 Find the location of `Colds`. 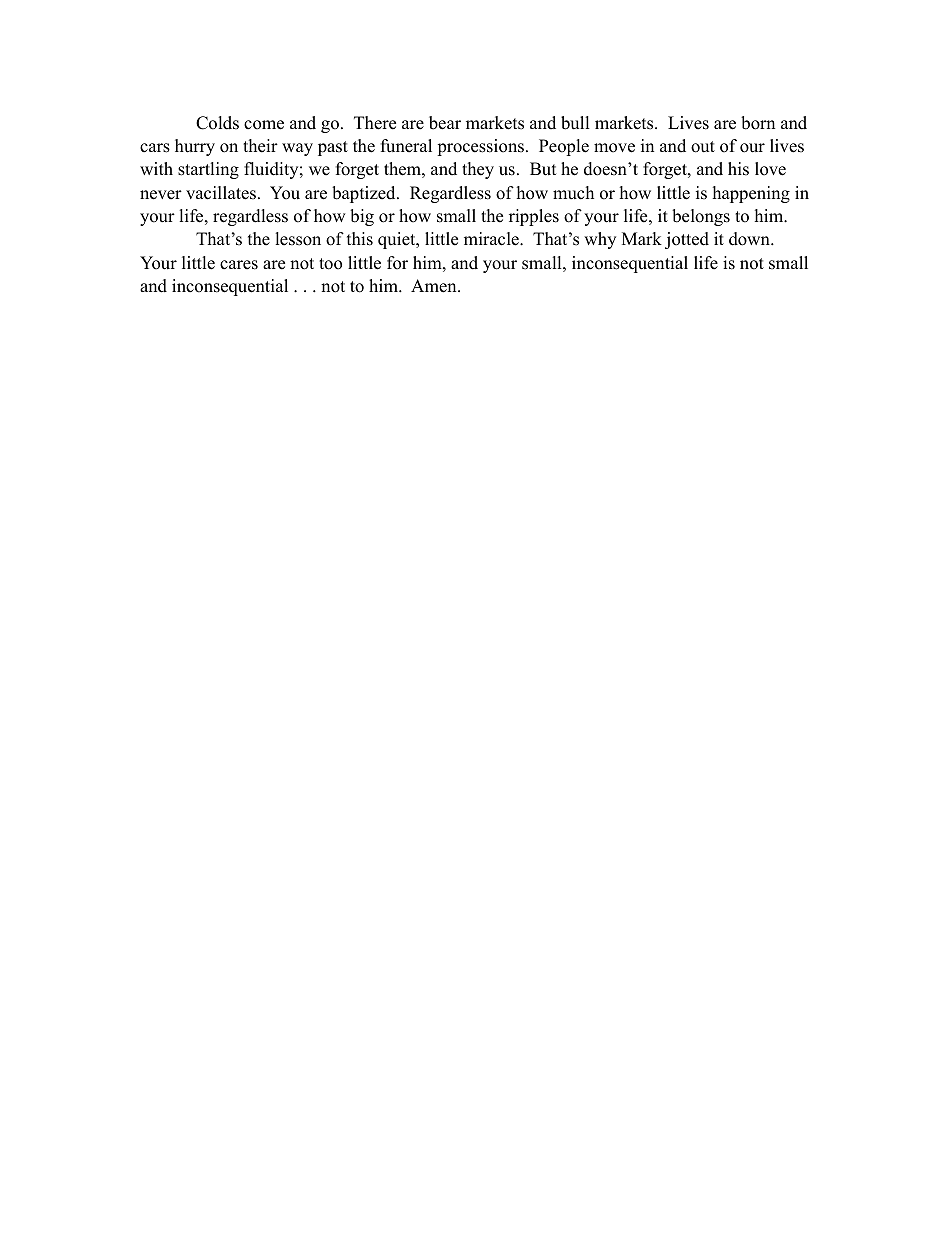

Colds is located at coordinates (217, 123).
